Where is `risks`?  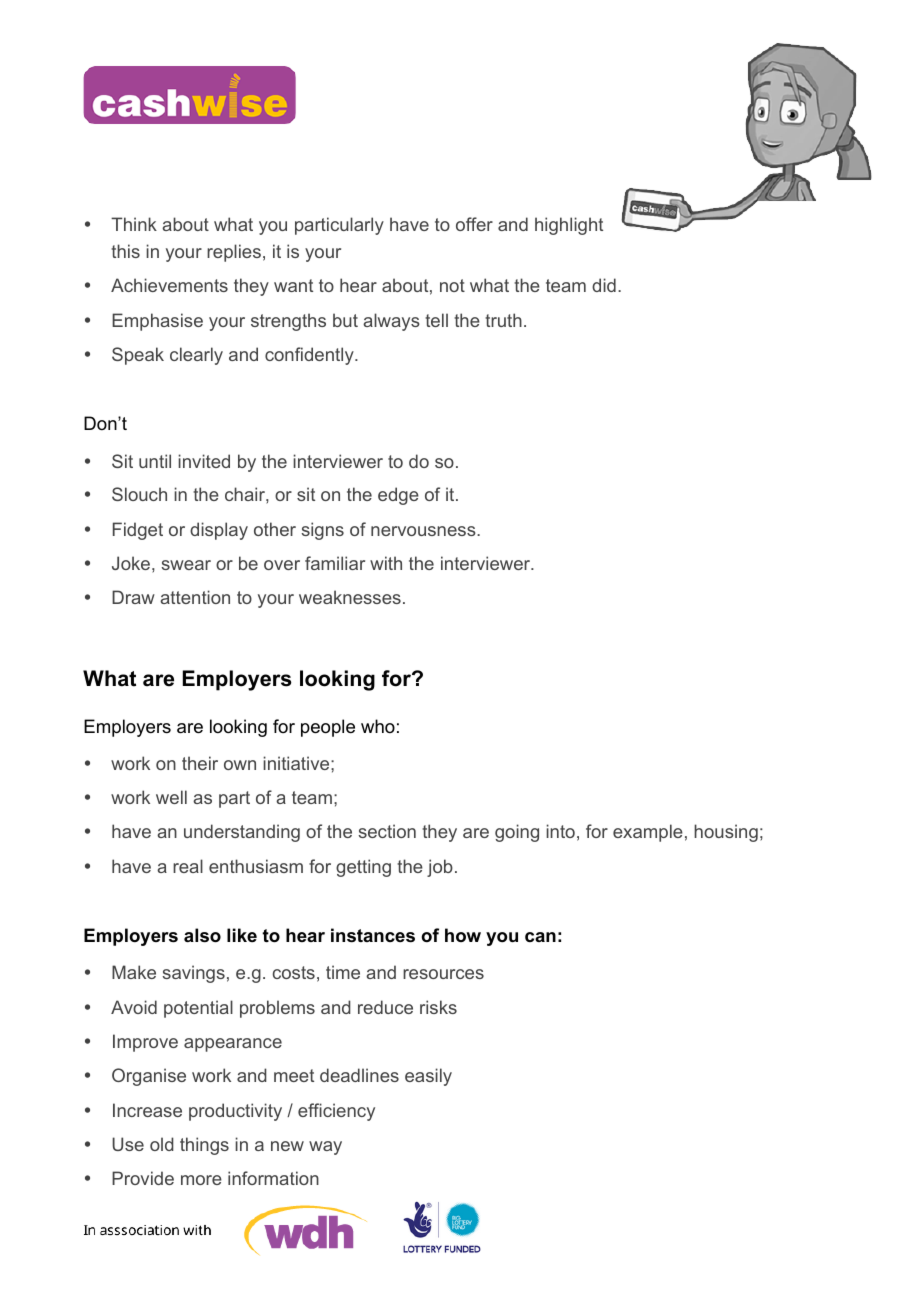 risks is located at coordinates (438, 1007).
